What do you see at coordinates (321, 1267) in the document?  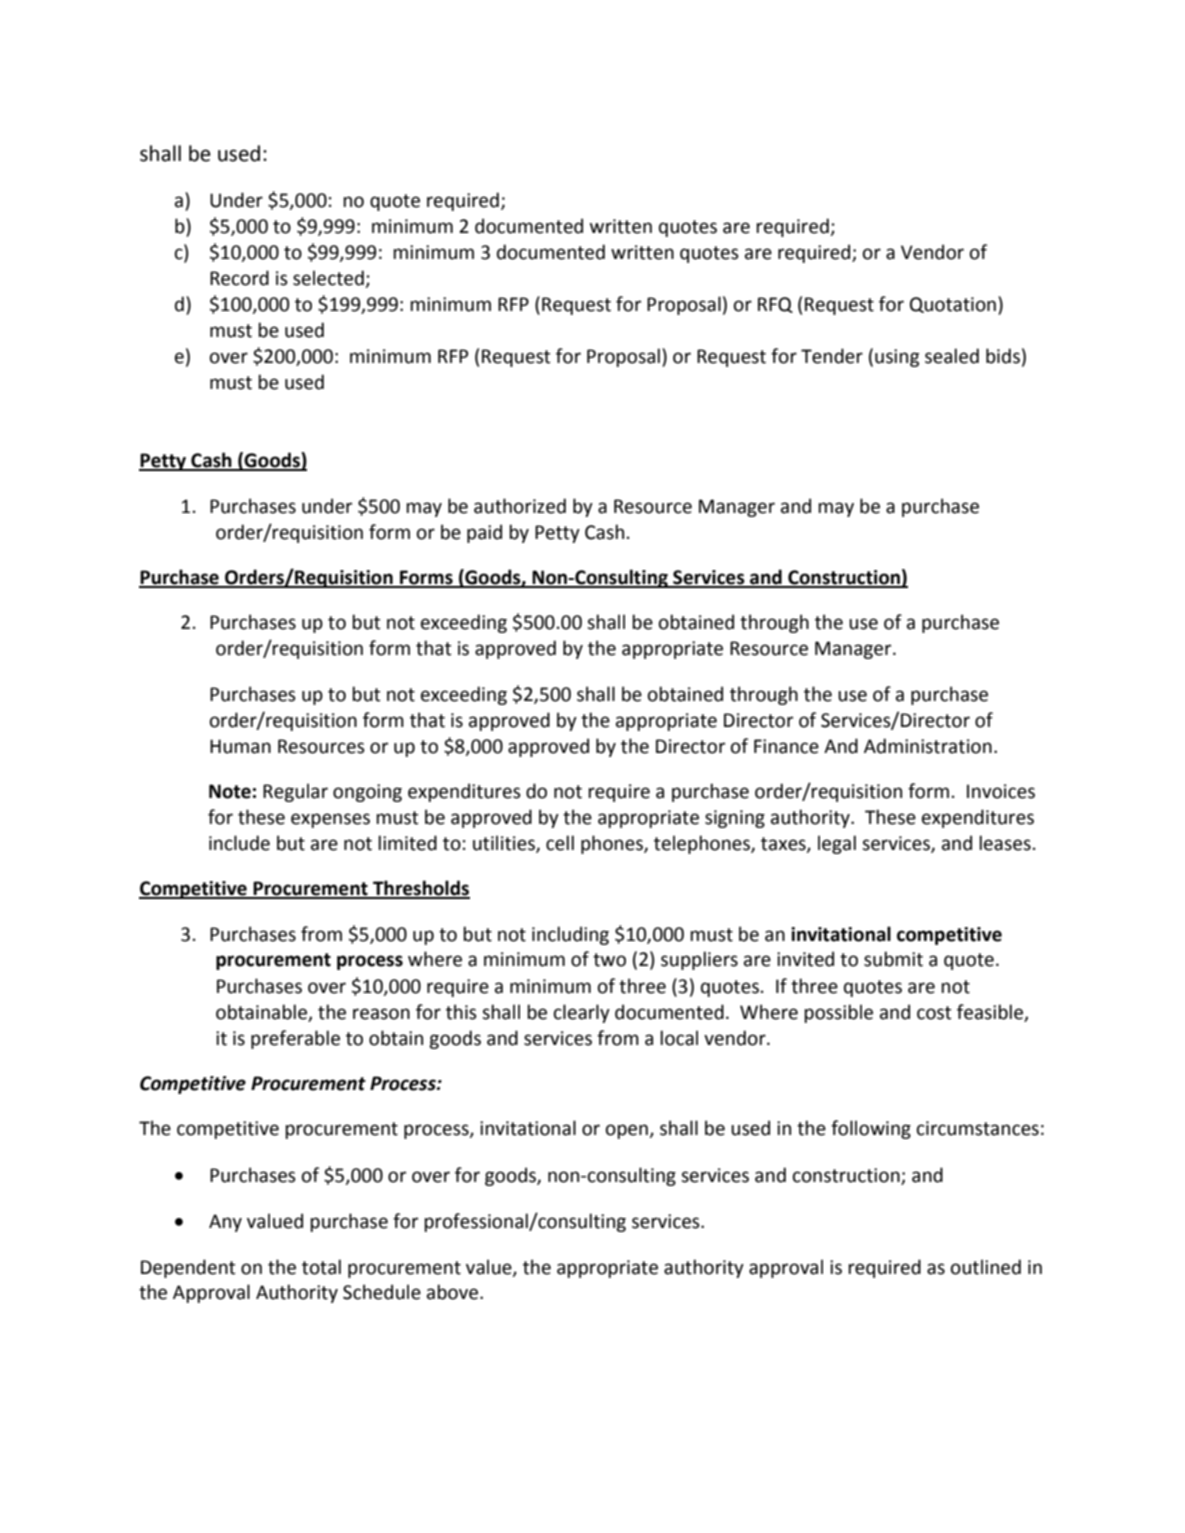 I see `total` at bounding box center [321, 1267].
